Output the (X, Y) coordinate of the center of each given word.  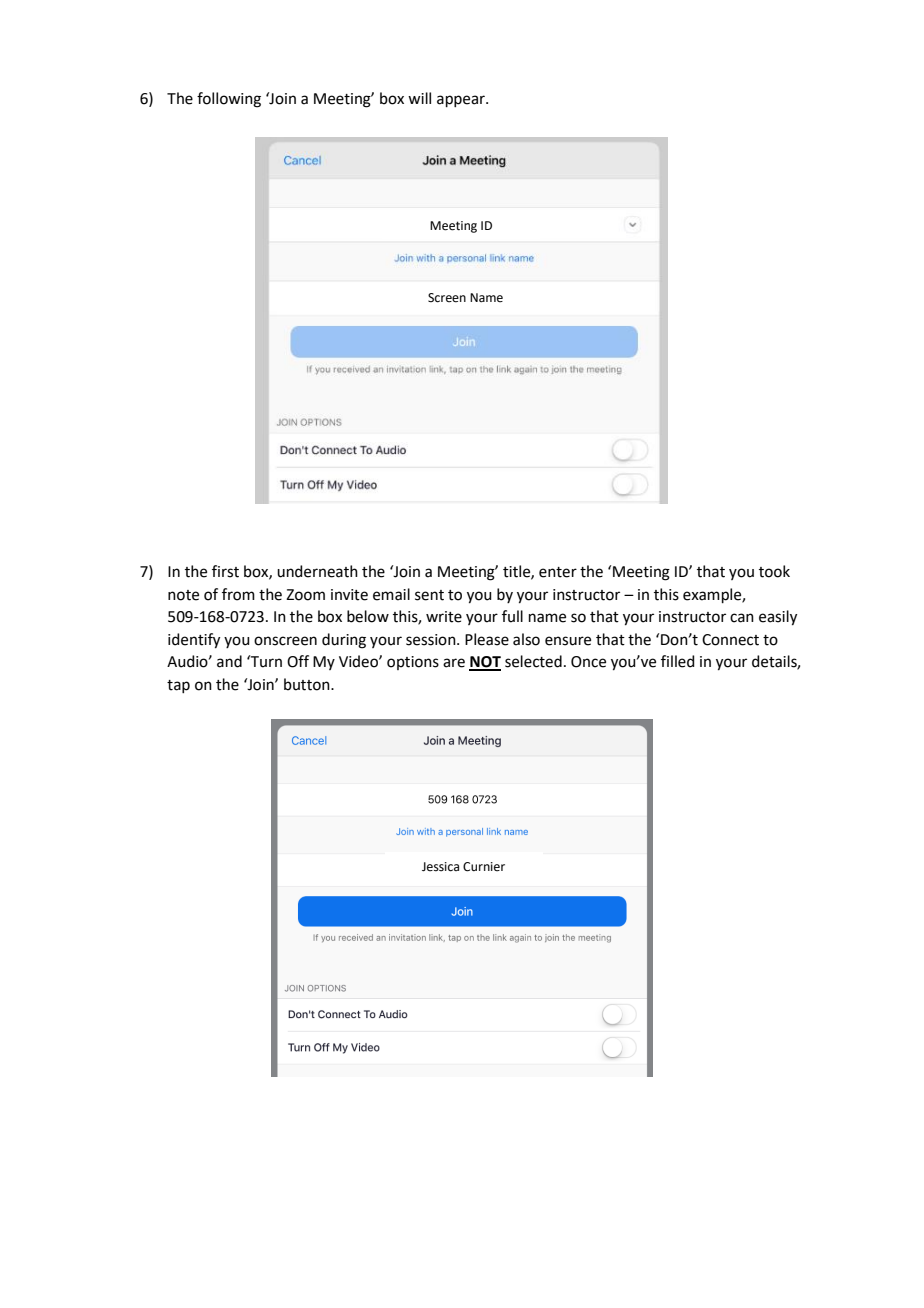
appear (462, 101)
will (419, 98)
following (229, 100)
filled (678, 661)
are (454, 663)
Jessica (440, 867)
